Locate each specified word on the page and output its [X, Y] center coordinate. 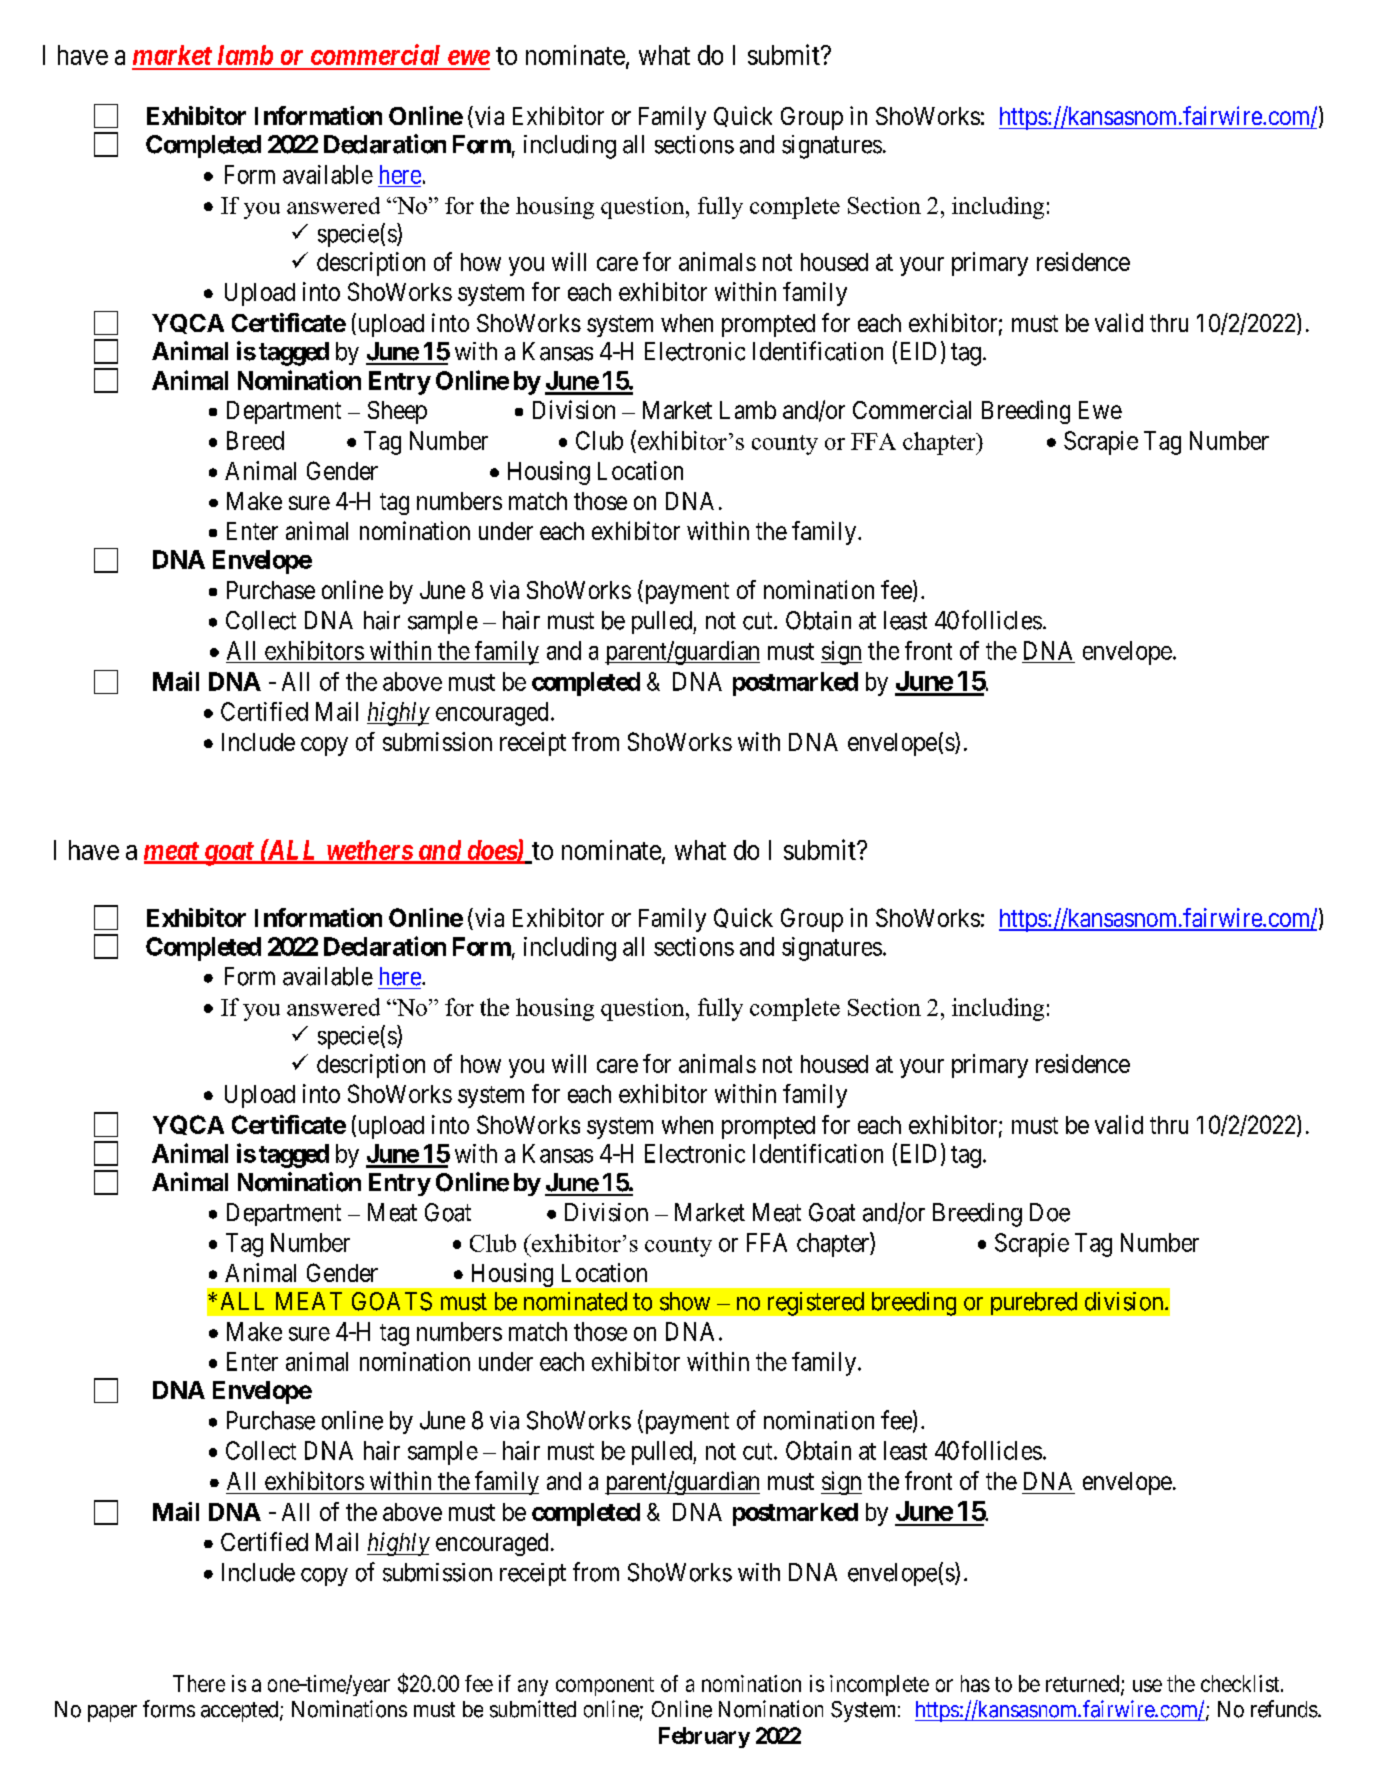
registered [816, 1304]
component [605, 1686]
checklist [1241, 1683]
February [704, 1737]
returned [1084, 1684]
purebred [1034, 1303]
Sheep [397, 412]
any [533, 1687]
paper [112, 1713]
